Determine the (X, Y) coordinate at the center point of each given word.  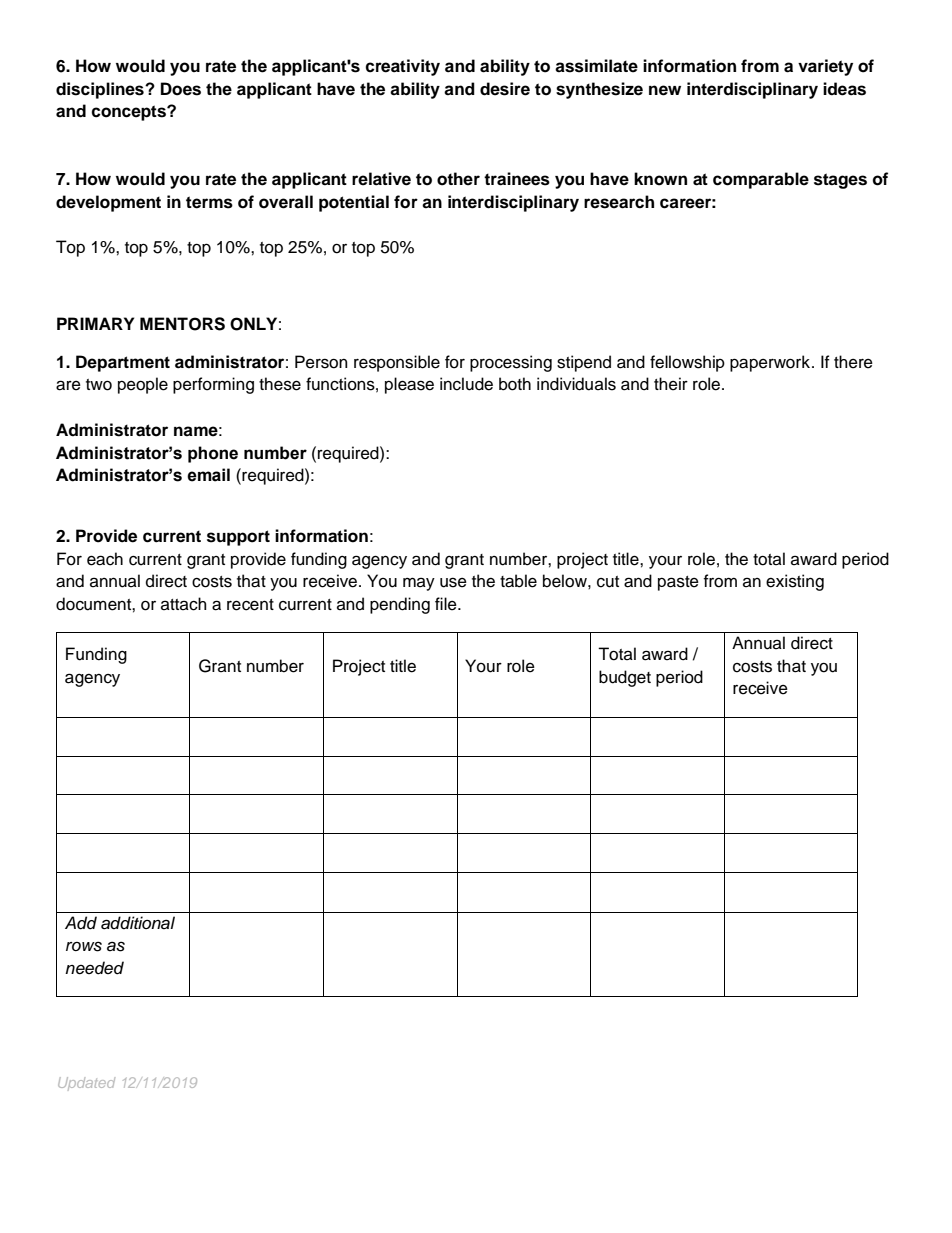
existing (795, 582)
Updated (86, 1084)
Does (181, 89)
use (453, 582)
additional (138, 923)
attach (184, 604)
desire (505, 89)
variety (825, 67)
